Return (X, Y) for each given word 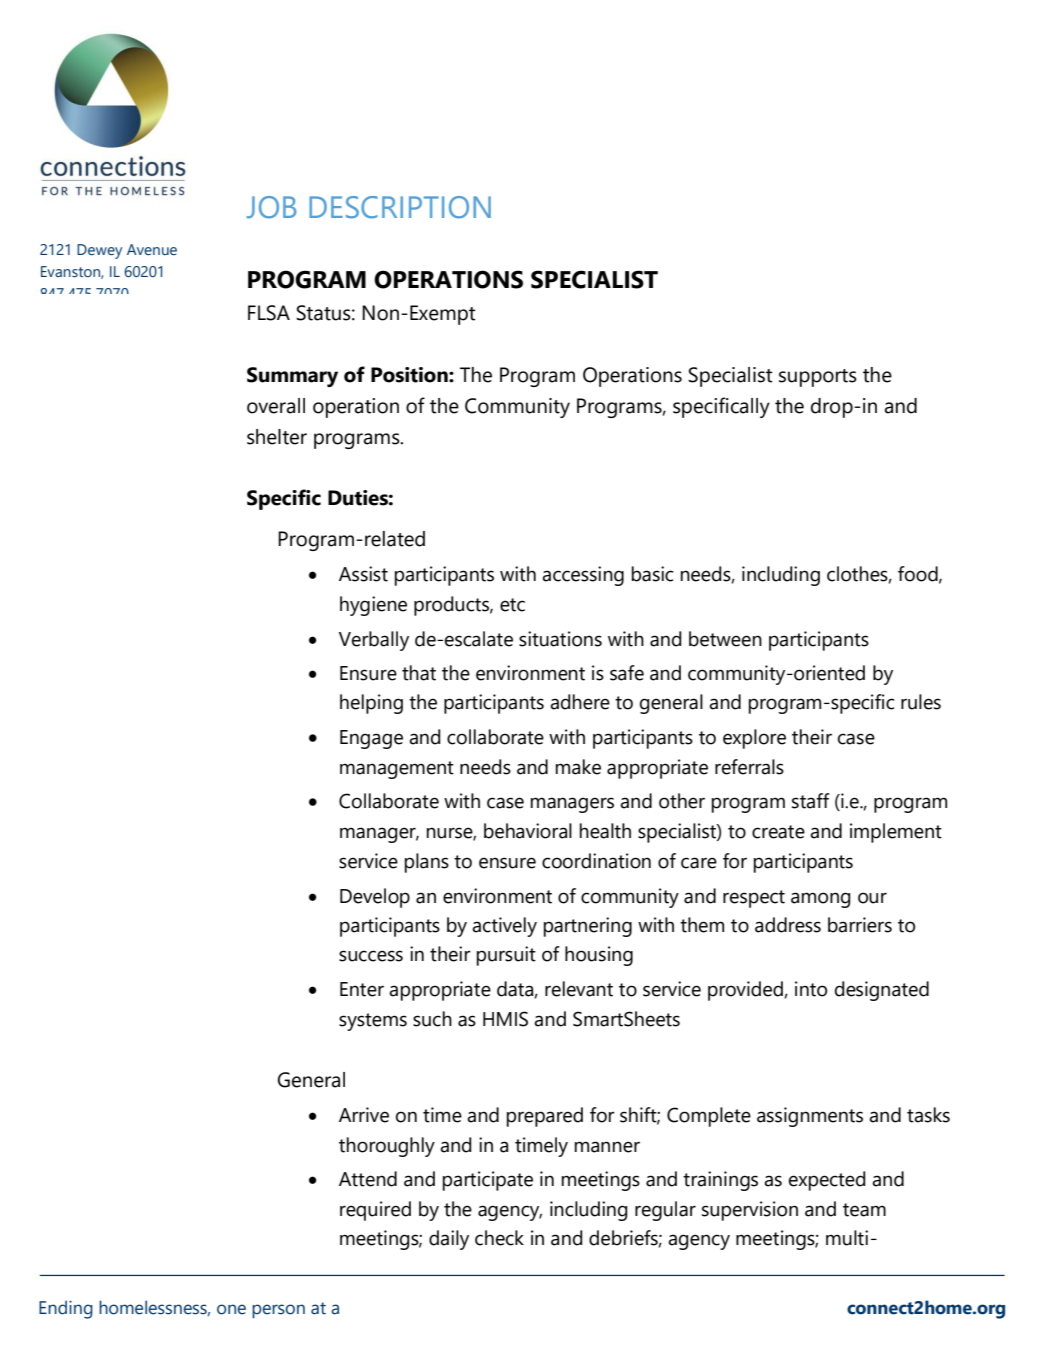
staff (811, 801)
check (499, 1238)
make (578, 767)
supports (818, 378)
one (231, 1309)
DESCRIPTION (400, 207)
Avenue (152, 249)
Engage (371, 739)
